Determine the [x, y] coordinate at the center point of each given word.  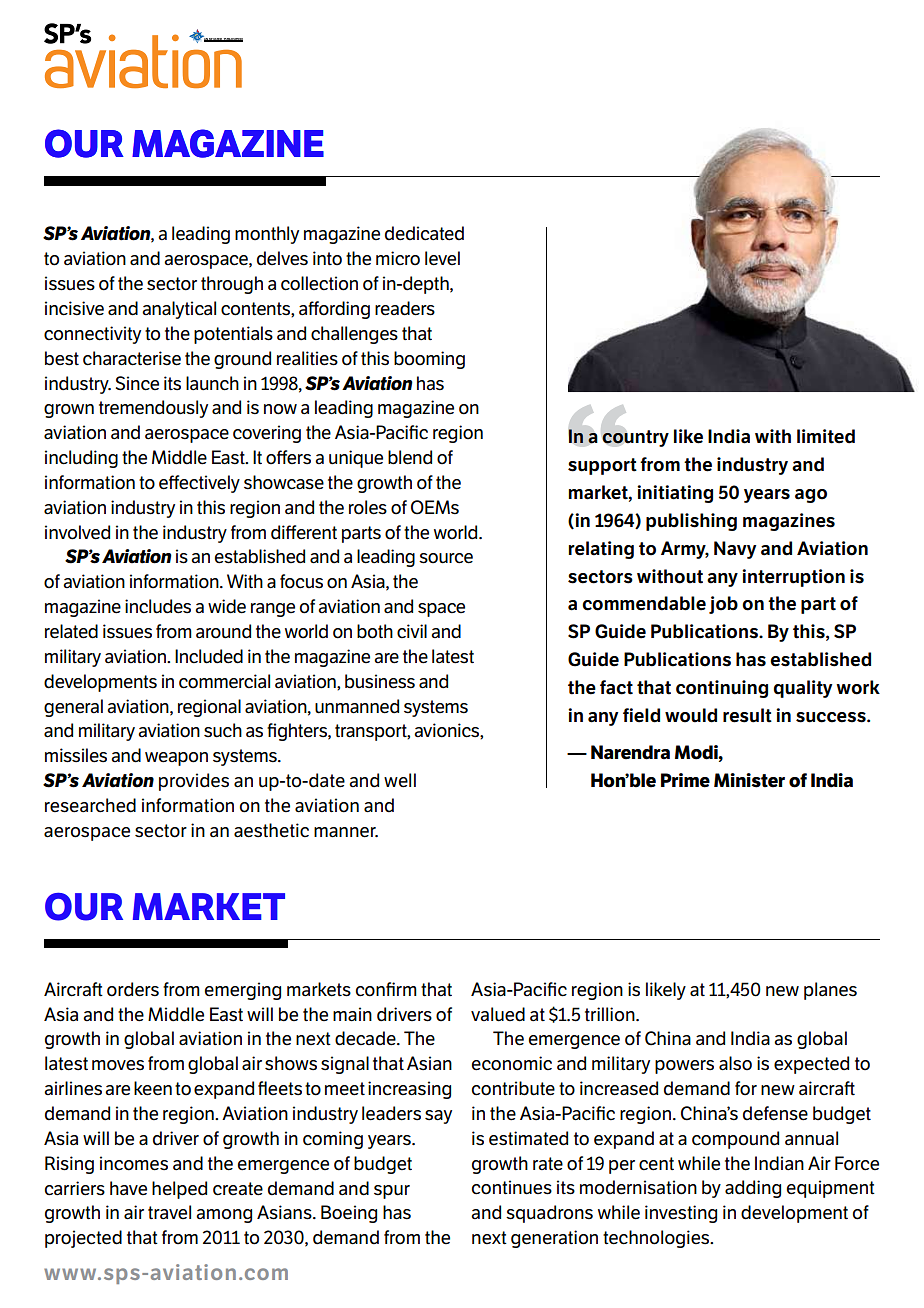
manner [346, 832]
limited [826, 436]
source [446, 558]
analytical [179, 310]
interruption [793, 578]
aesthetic [271, 830]
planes [830, 991]
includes [158, 606]
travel [169, 1212]
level [442, 258]
